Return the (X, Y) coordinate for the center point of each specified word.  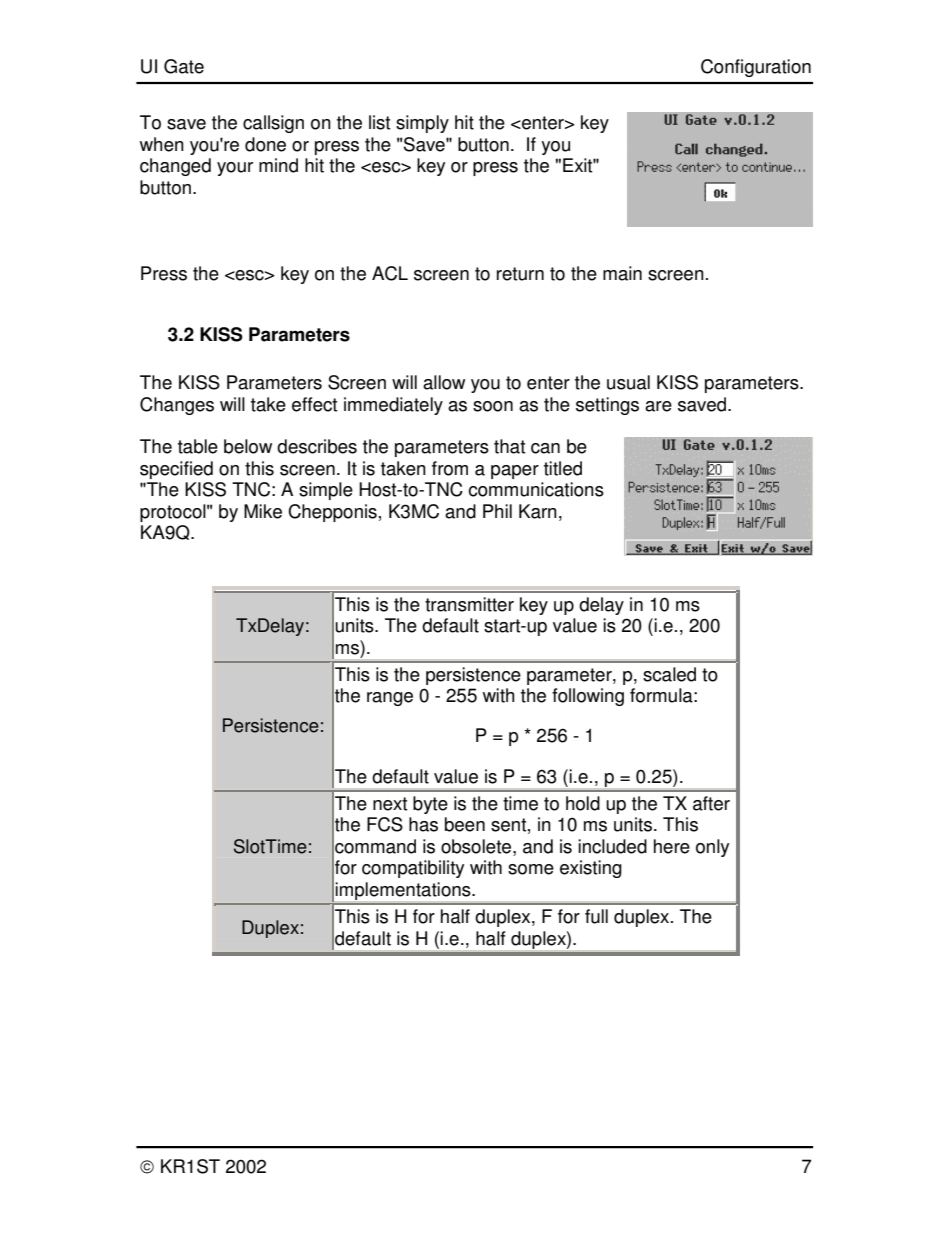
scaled (669, 674)
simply (422, 124)
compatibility (413, 869)
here (672, 846)
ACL (390, 273)
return (520, 274)
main (622, 273)
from (450, 468)
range (390, 699)
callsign (273, 124)
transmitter (469, 604)
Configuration (756, 68)
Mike (263, 511)
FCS (385, 824)
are (658, 406)
